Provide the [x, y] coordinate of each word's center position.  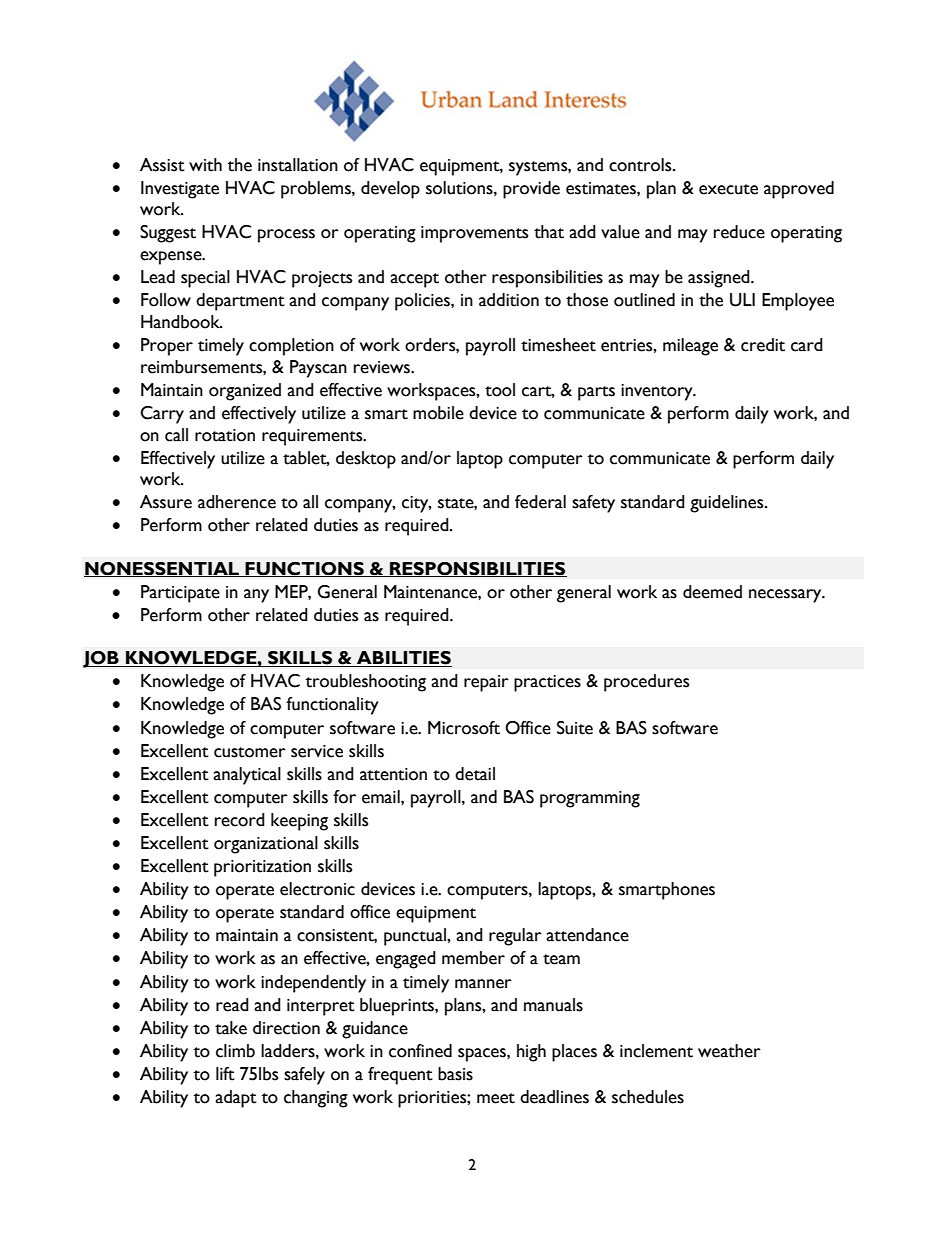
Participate [180, 594]
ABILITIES [403, 659]
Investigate [180, 190]
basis [455, 1074]
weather [729, 1051]
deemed [712, 592]
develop [390, 190]
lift [225, 1074]
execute [728, 189]
